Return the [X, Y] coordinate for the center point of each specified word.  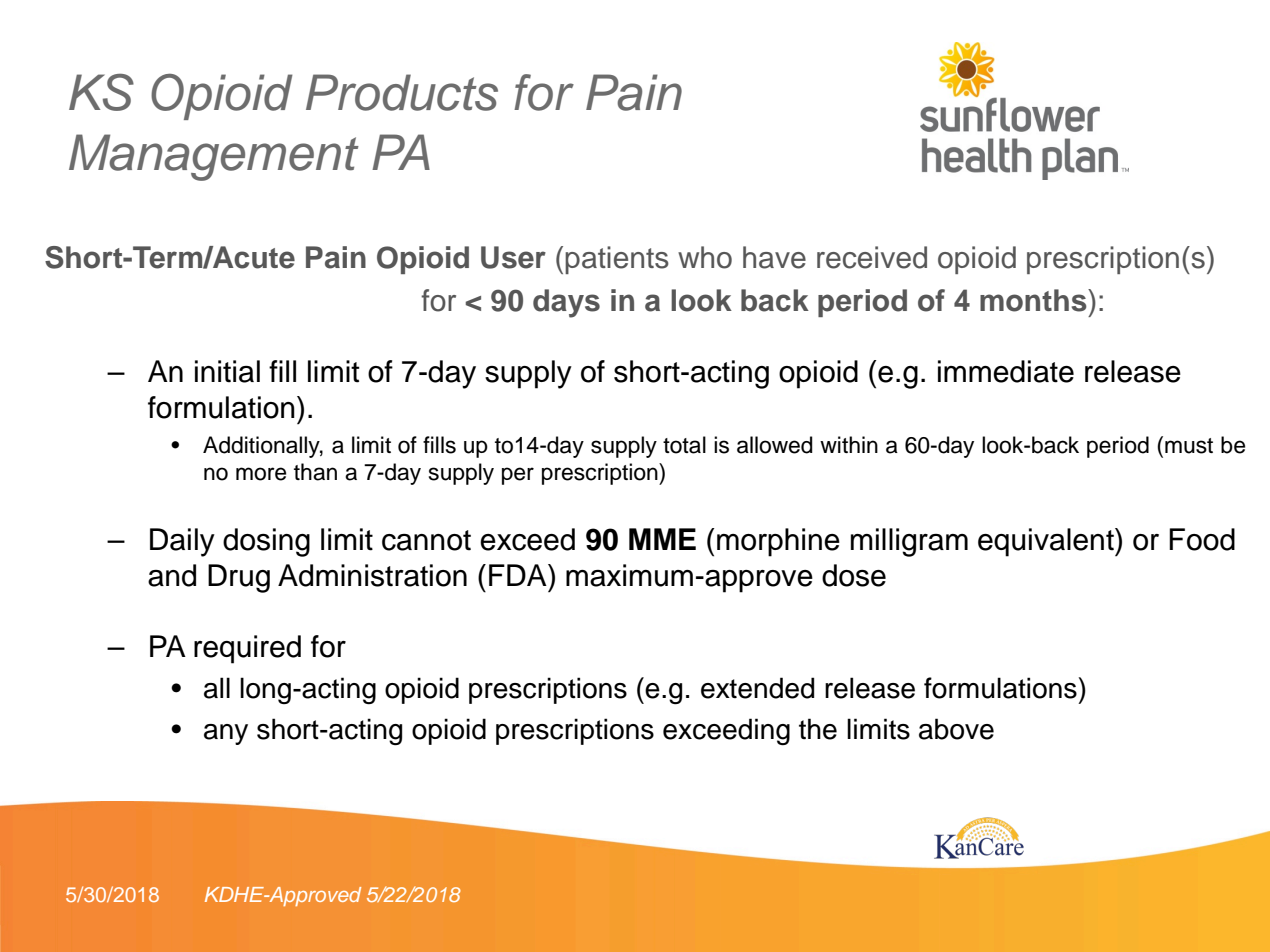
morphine [778, 542]
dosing [266, 542]
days [566, 303]
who [705, 257]
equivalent [1047, 542]
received [872, 257]
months [1034, 300]
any [226, 734]
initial [227, 371]
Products [402, 92]
